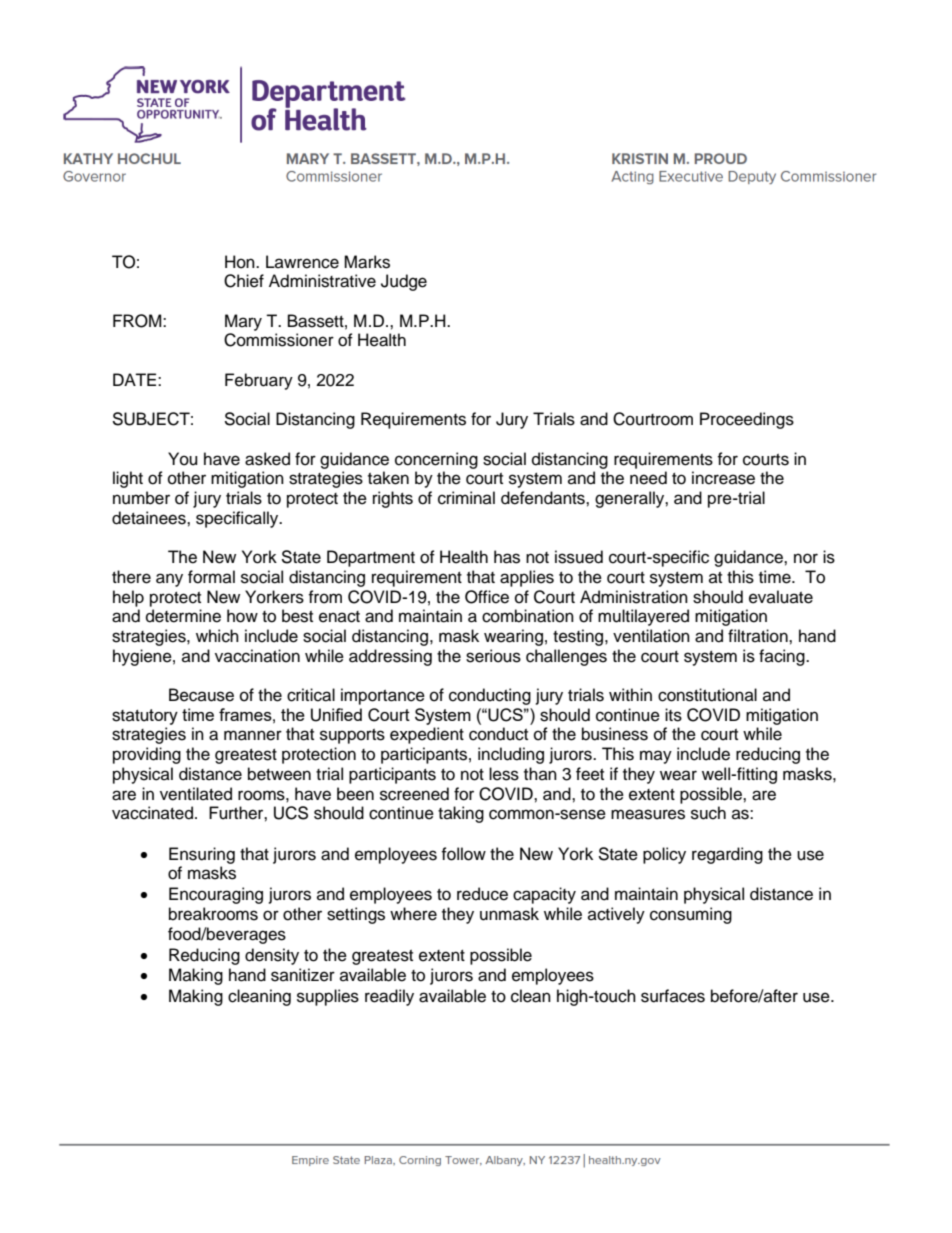  Describe the element at coordinates (493, 656) in the image. I see `serious` at that location.
